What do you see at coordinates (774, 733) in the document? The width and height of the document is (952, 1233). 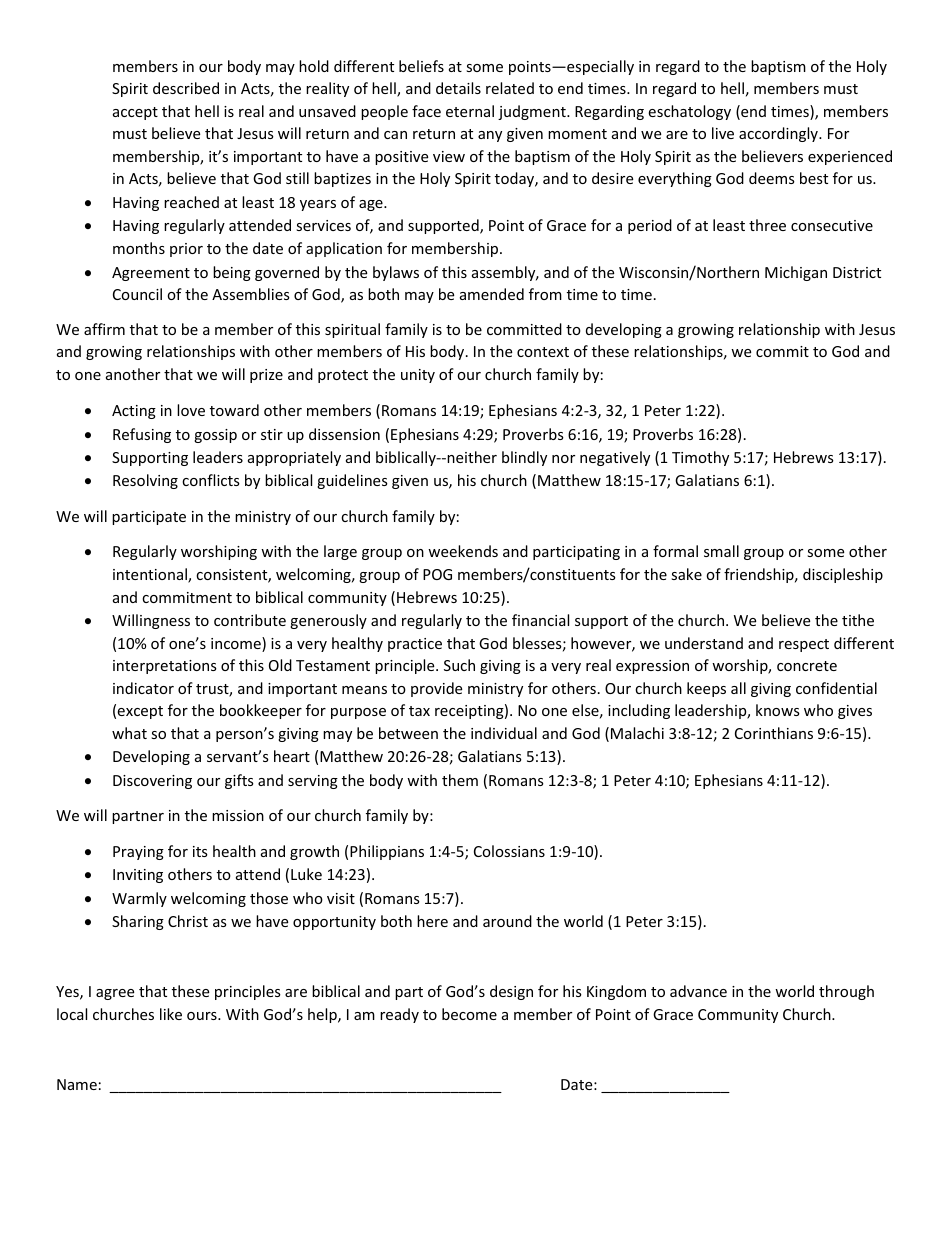 I see `Corinthians` at bounding box center [774, 733].
